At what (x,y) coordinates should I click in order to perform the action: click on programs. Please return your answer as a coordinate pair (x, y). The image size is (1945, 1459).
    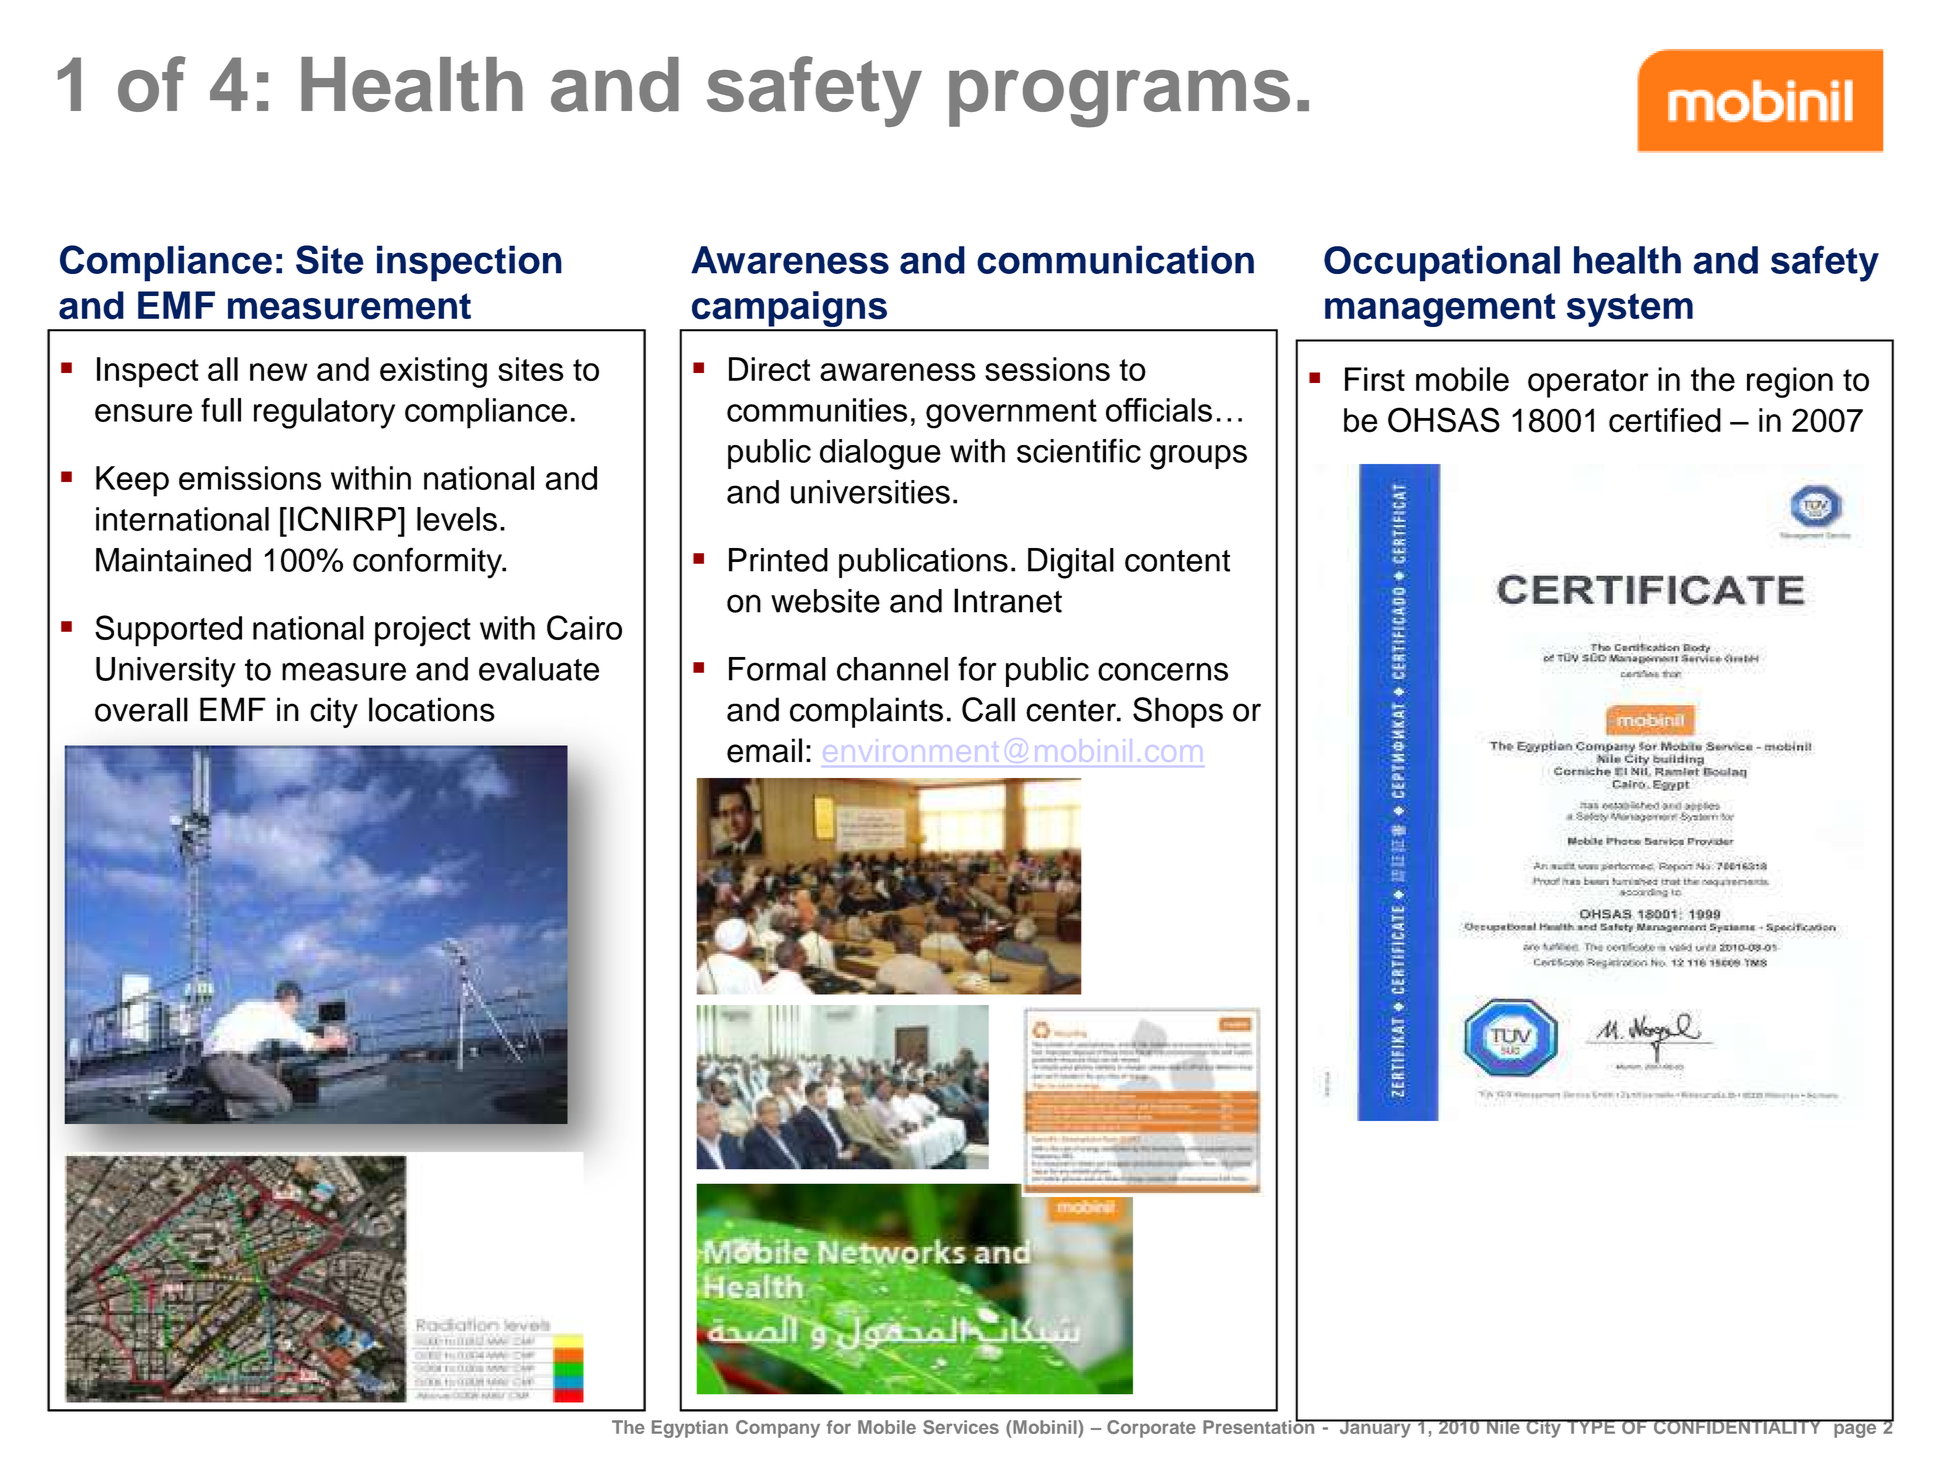
    Looking at the image, I should click on (1119, 99).
